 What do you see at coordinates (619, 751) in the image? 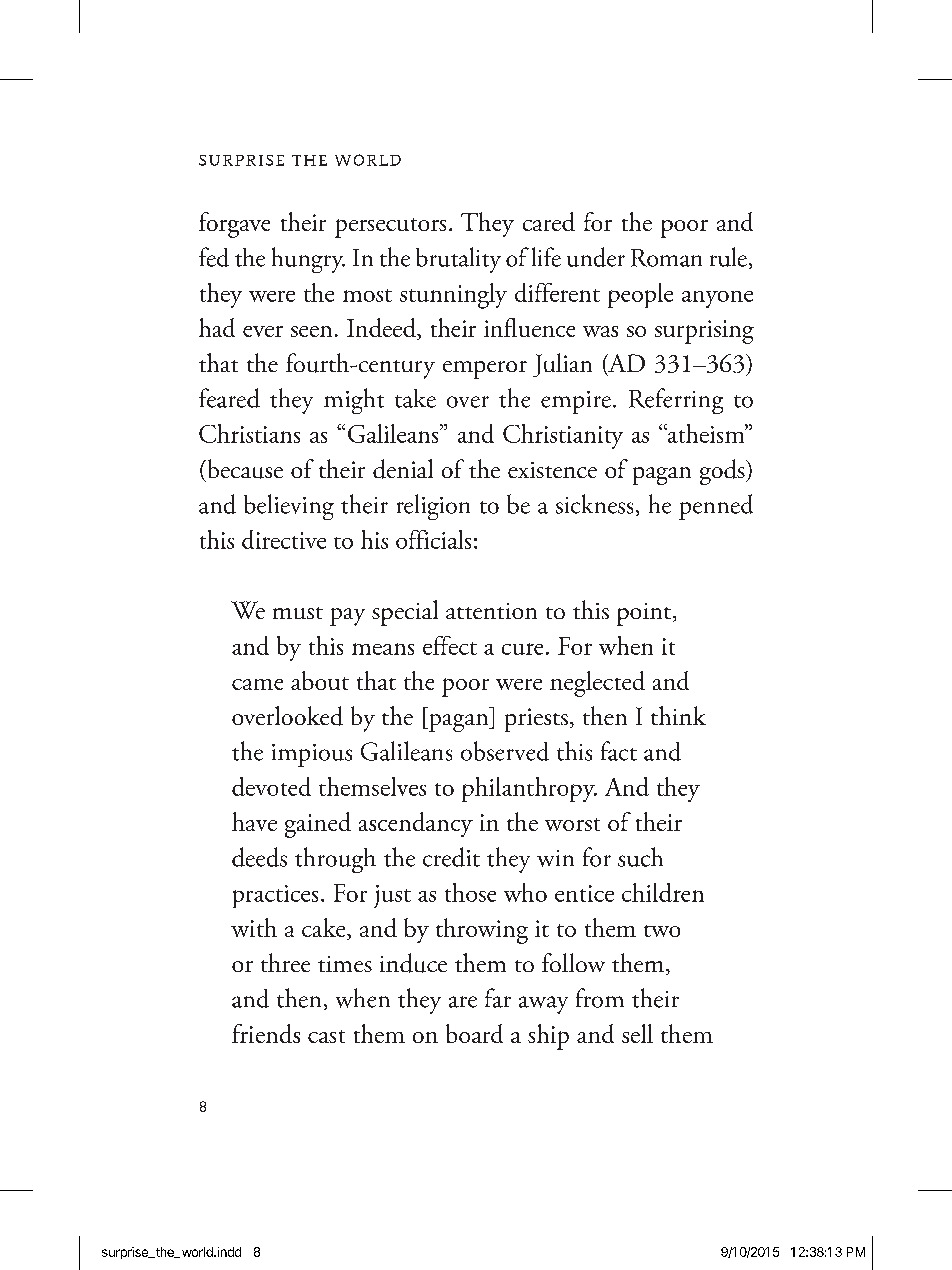
I see `fact` at bounding box center [619, 751].
